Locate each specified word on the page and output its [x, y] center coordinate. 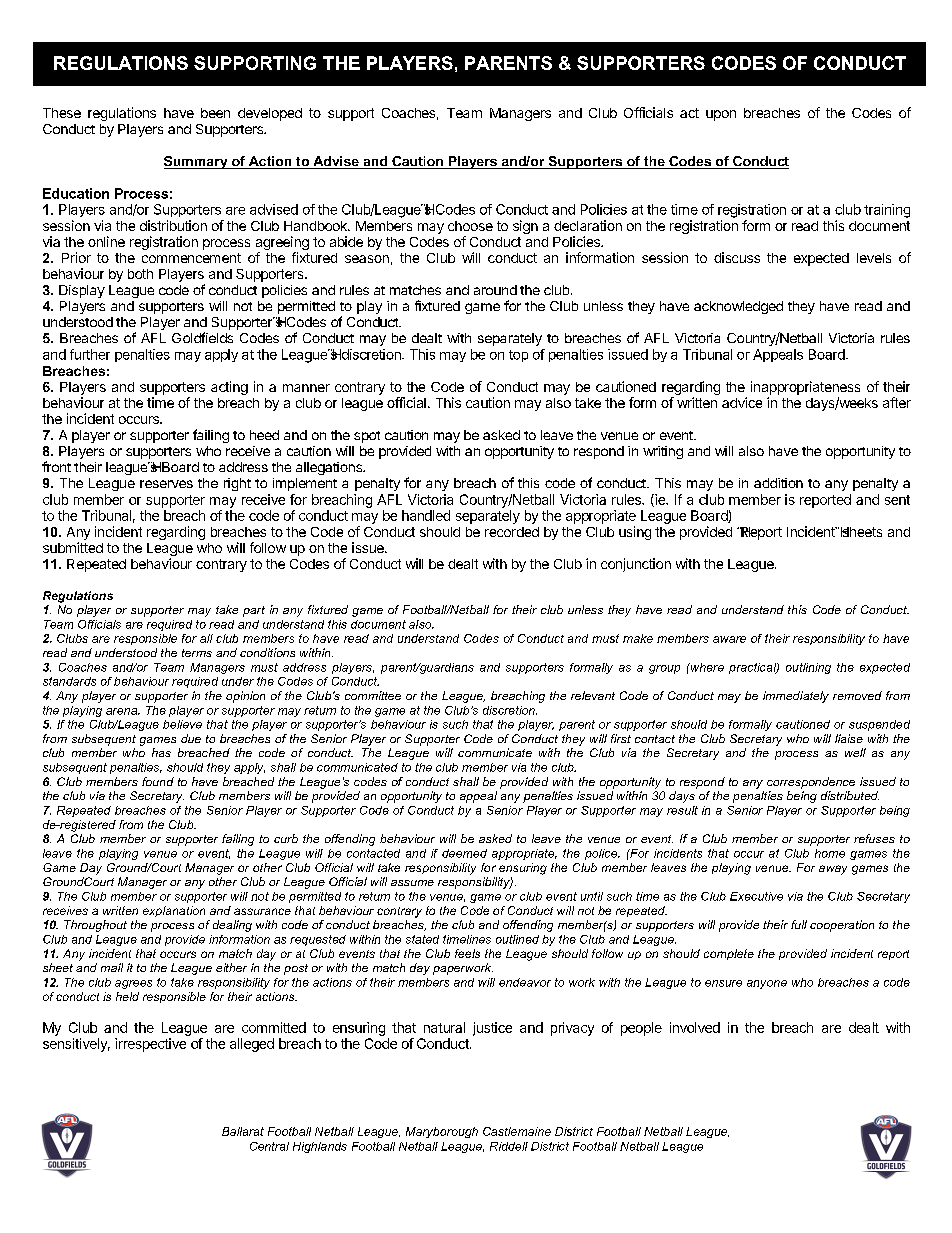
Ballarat [243, 1131]
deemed [464, 853]
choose [470, 226]
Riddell [509, 1146]
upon [721, 115]
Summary [197, 162]
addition [778, 483]
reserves [166, 484]
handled [426, 515]
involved [695, 1027]
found [158, 781]
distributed [850, 795]
